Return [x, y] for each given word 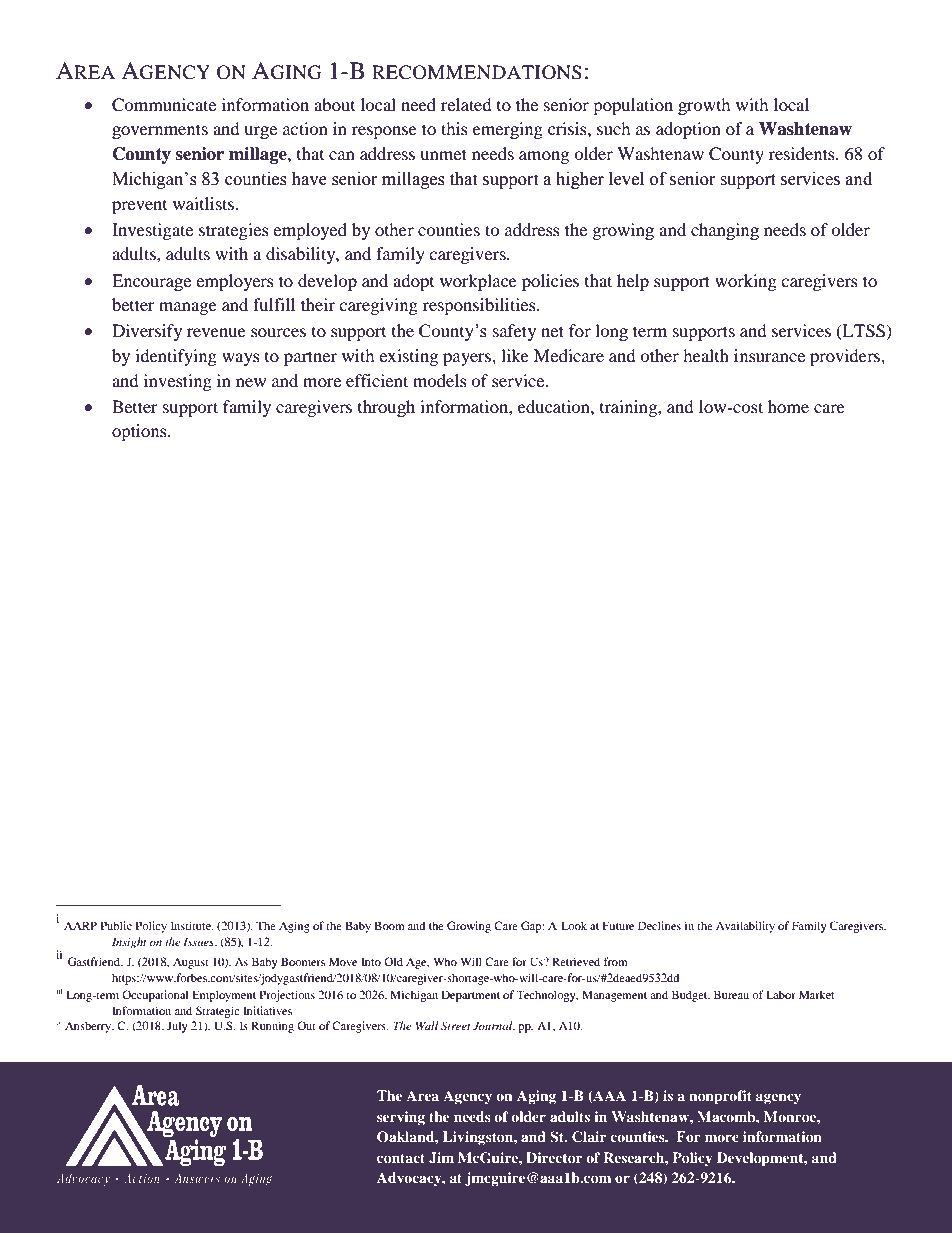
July [177, 1027]
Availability [745, 927]
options [140, 432]
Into [371, 961]
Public [116, 925]
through [386, 408]
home [788, 406]
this [454, 128]
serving [401, 1118]
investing [178, 382]
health [706, 355]
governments [160, 131]
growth [704, 106]
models [440, 380]
